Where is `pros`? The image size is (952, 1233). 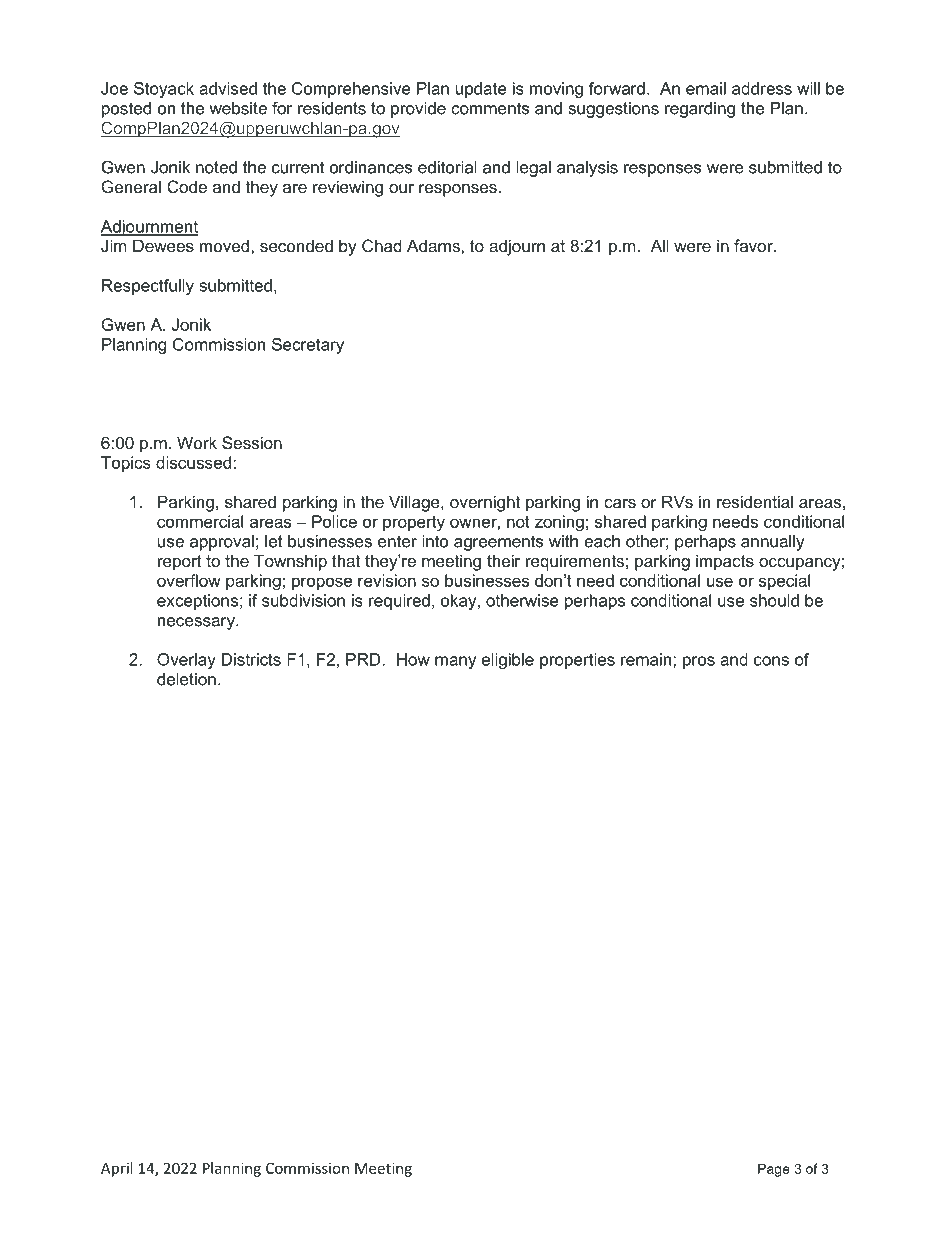
pros is located at coordinates (699, 662).
